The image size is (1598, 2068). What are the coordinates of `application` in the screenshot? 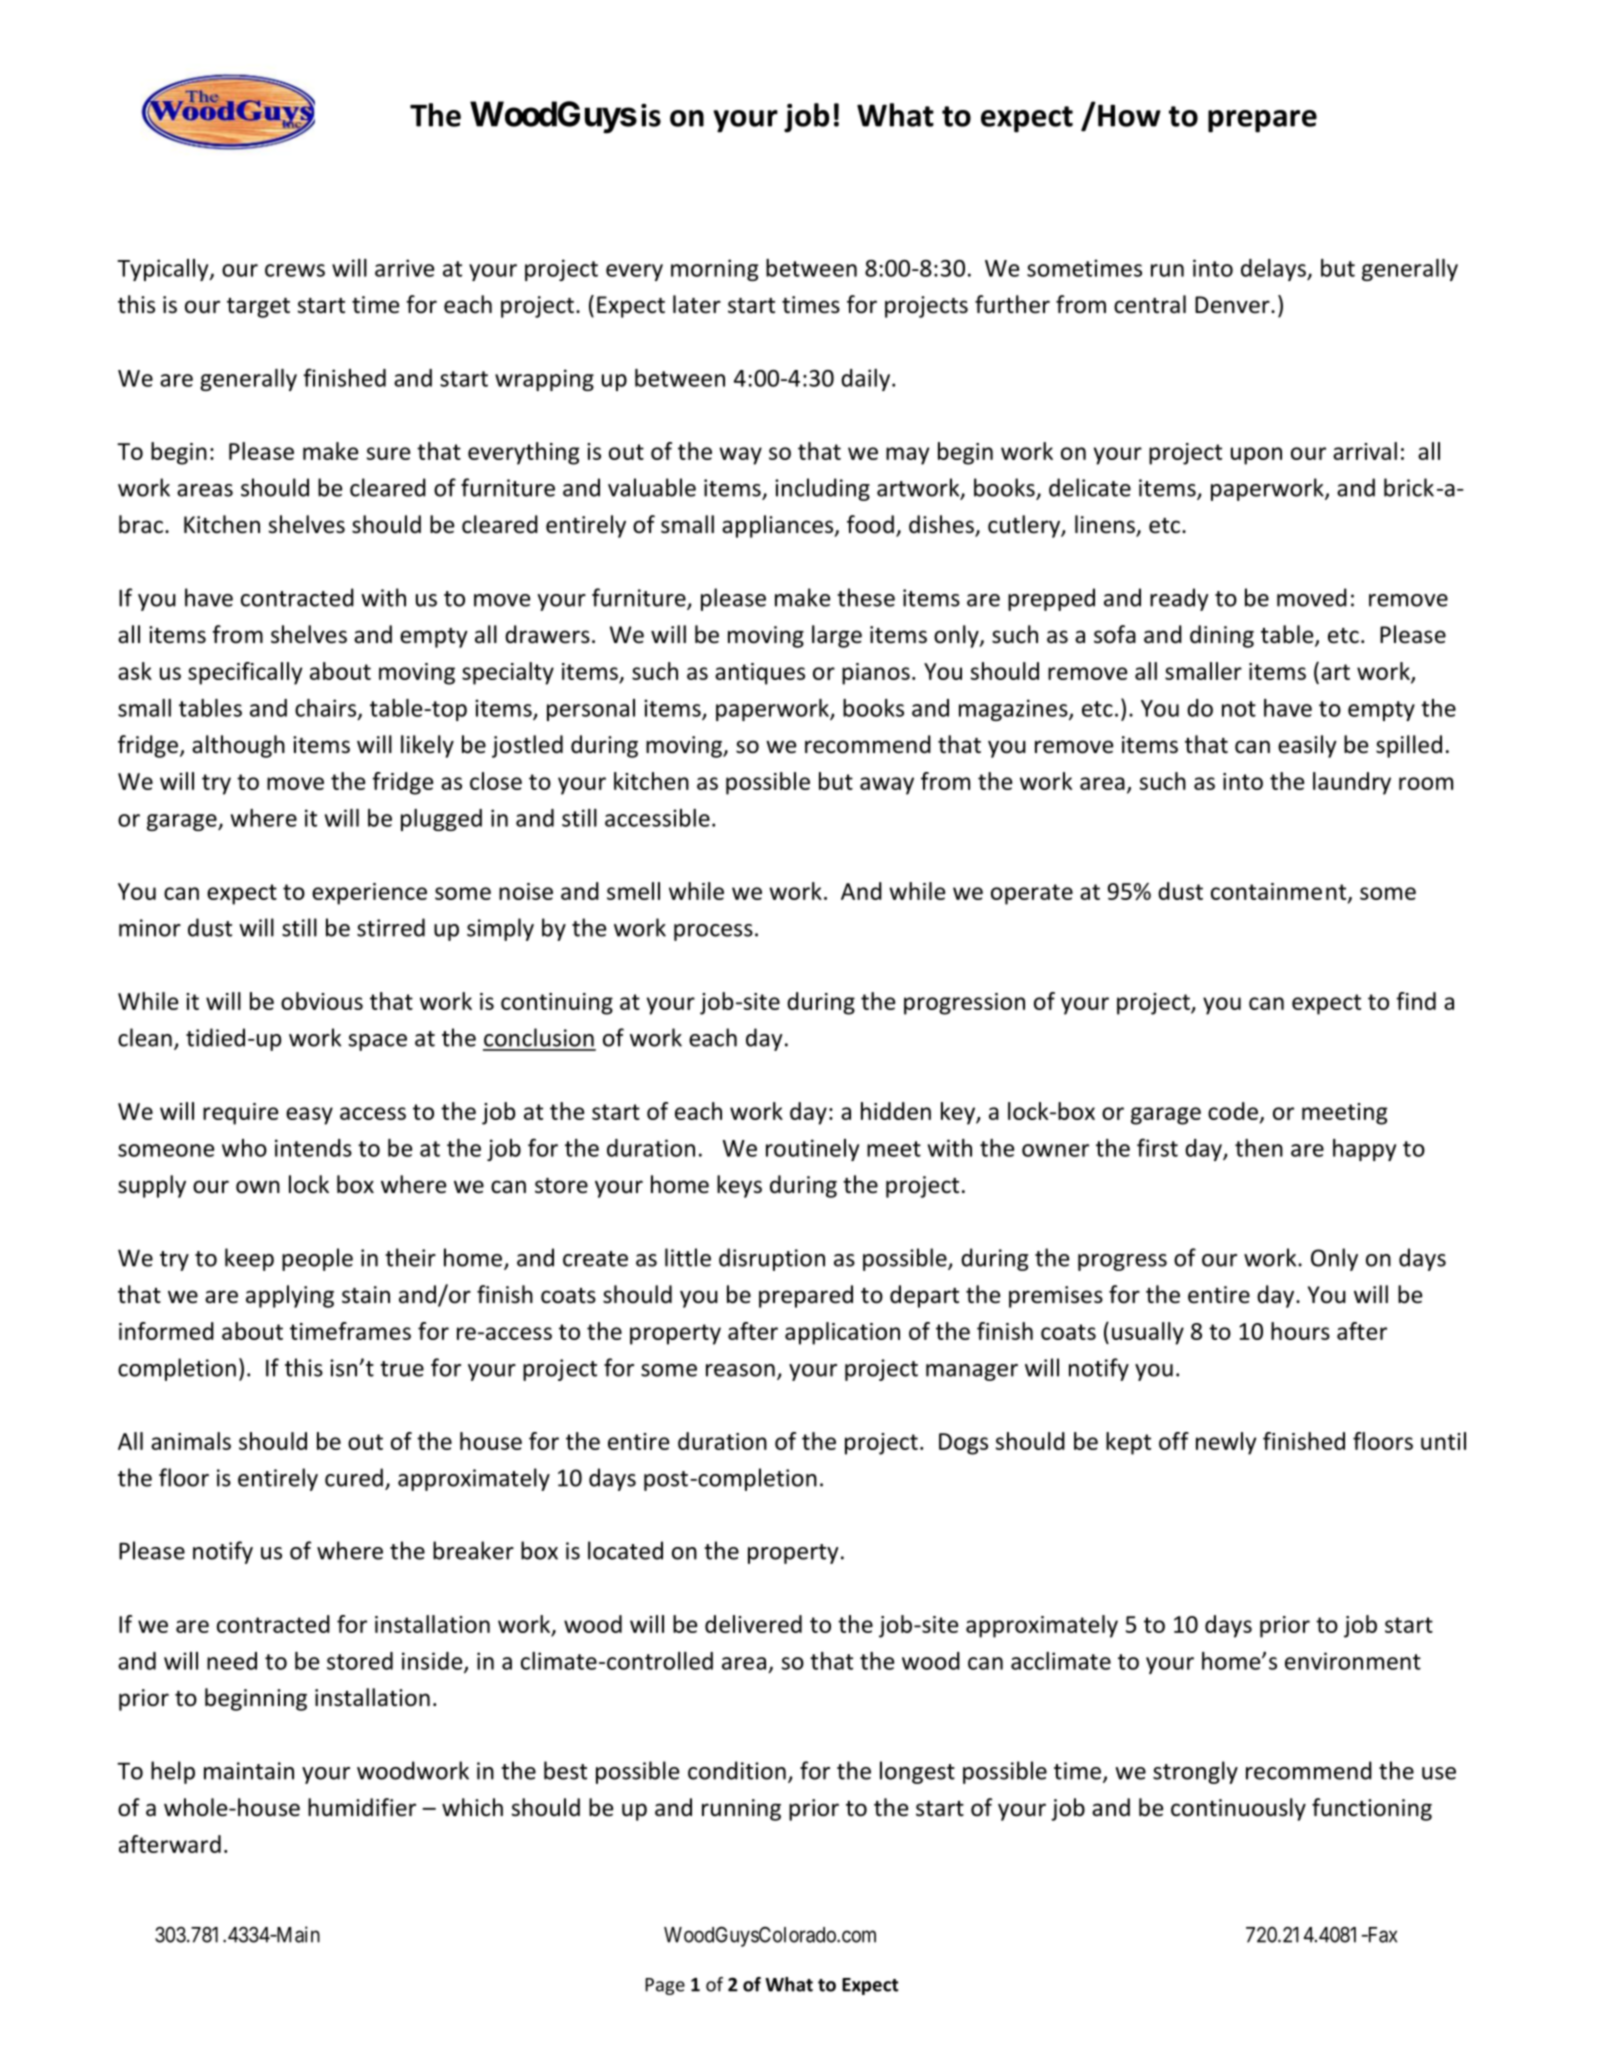 It's located at (842, 1333).
